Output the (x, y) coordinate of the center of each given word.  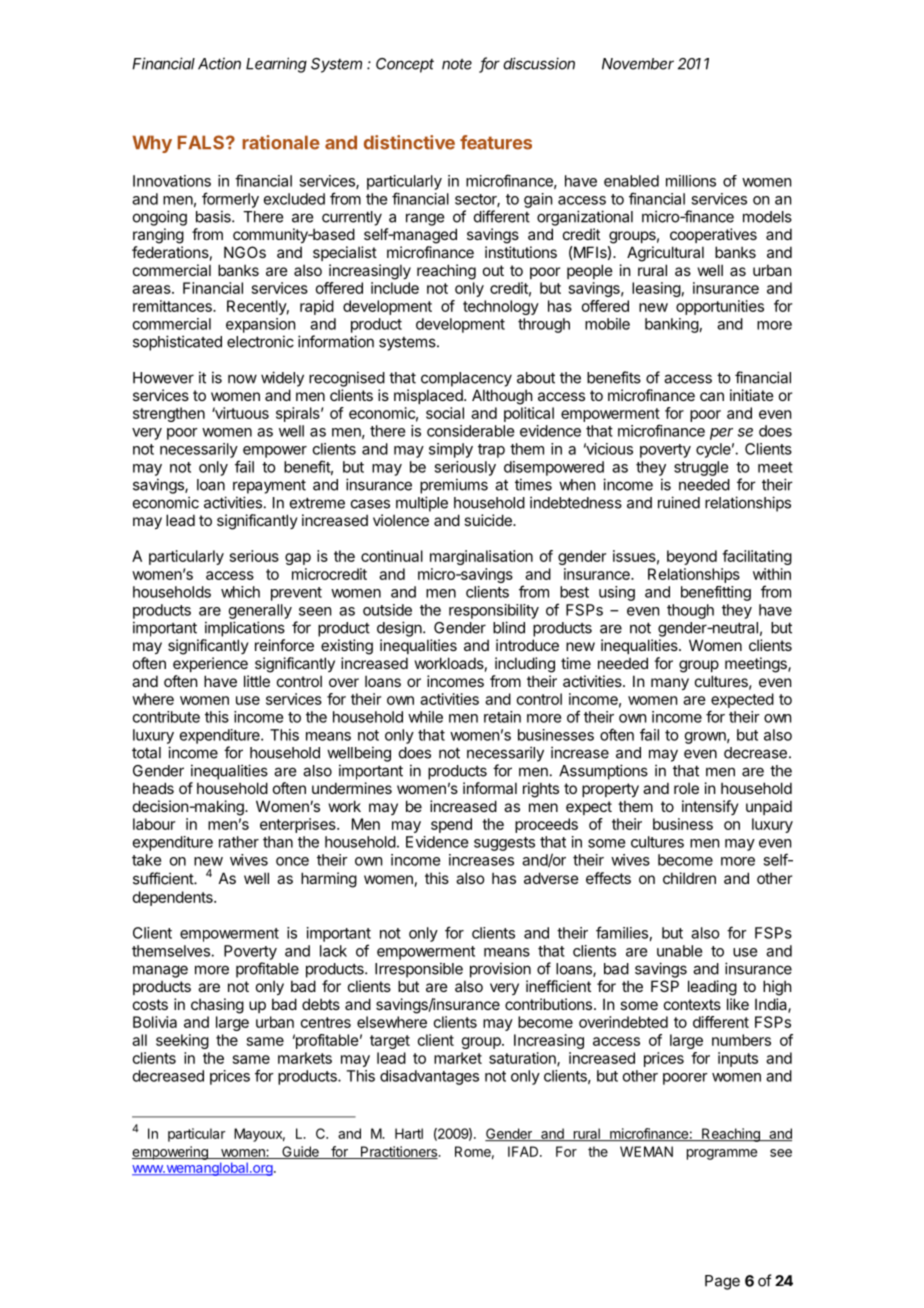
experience (210, 664)
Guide (300, 1152)
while (425, 717)
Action (219, 63)
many (670, 684)
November (638, 64)
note (457, 64)
